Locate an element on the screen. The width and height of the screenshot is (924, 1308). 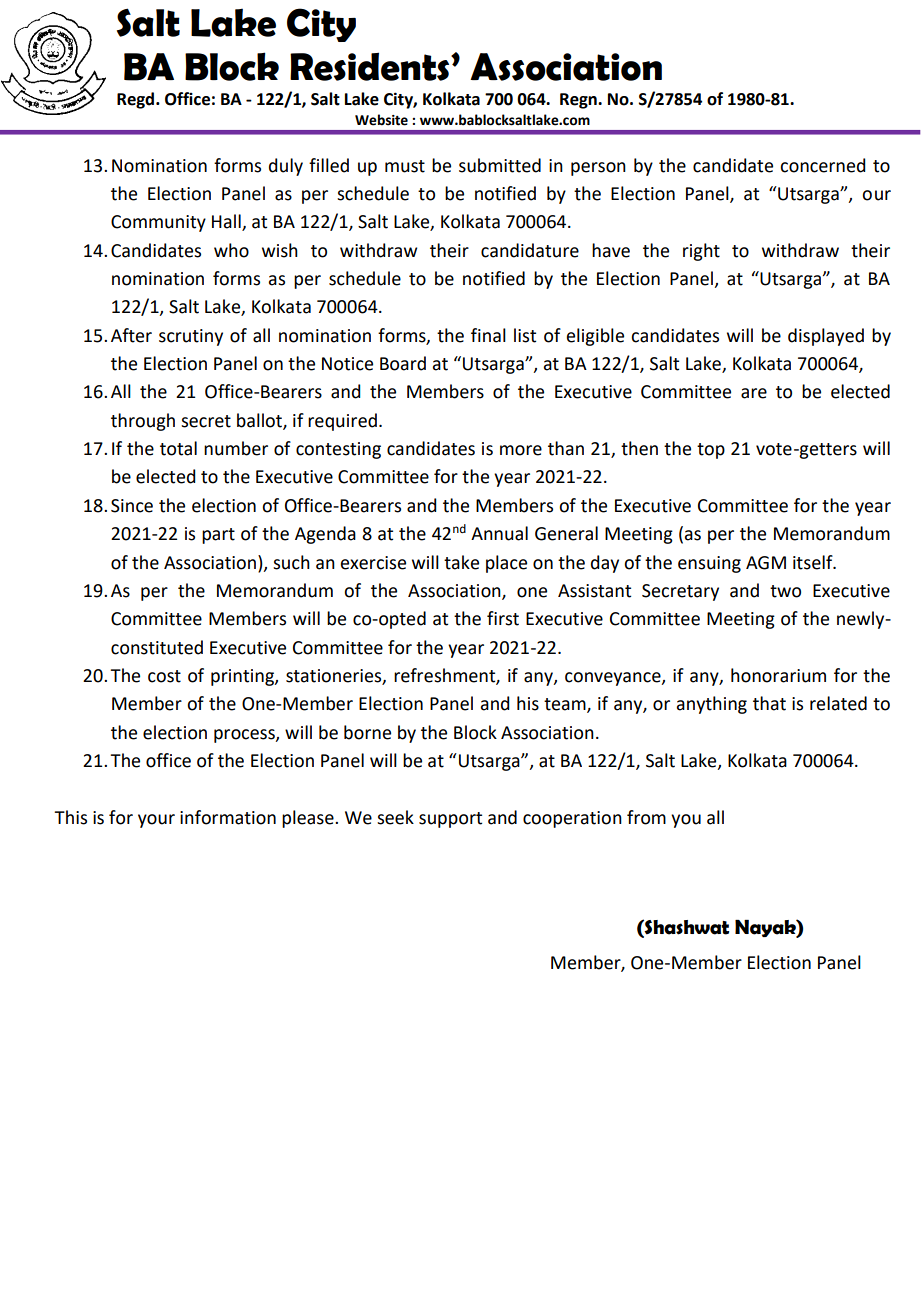
concerned is located at coordinates (823, 165).
